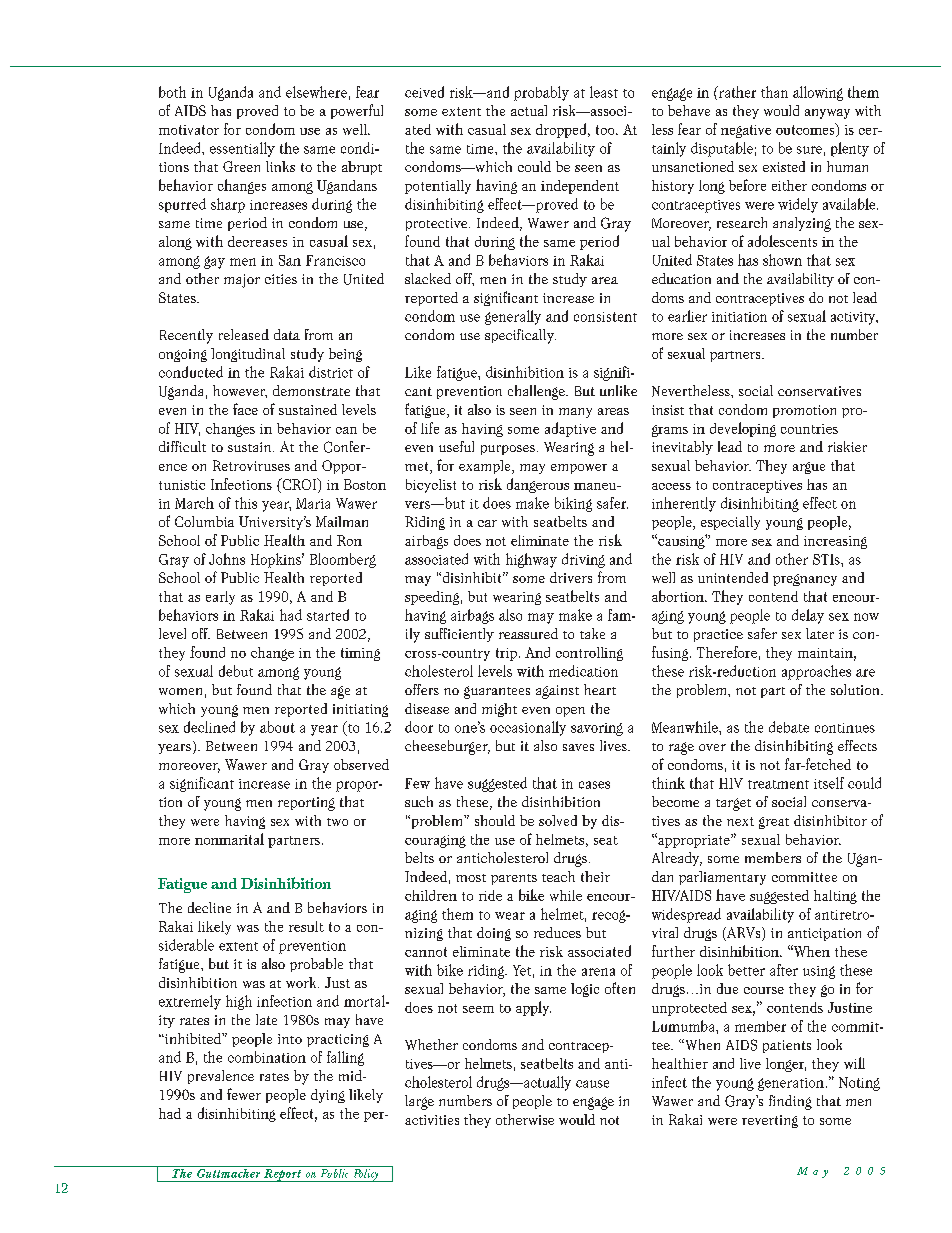  I want to click on probably, so click(541, 93).
